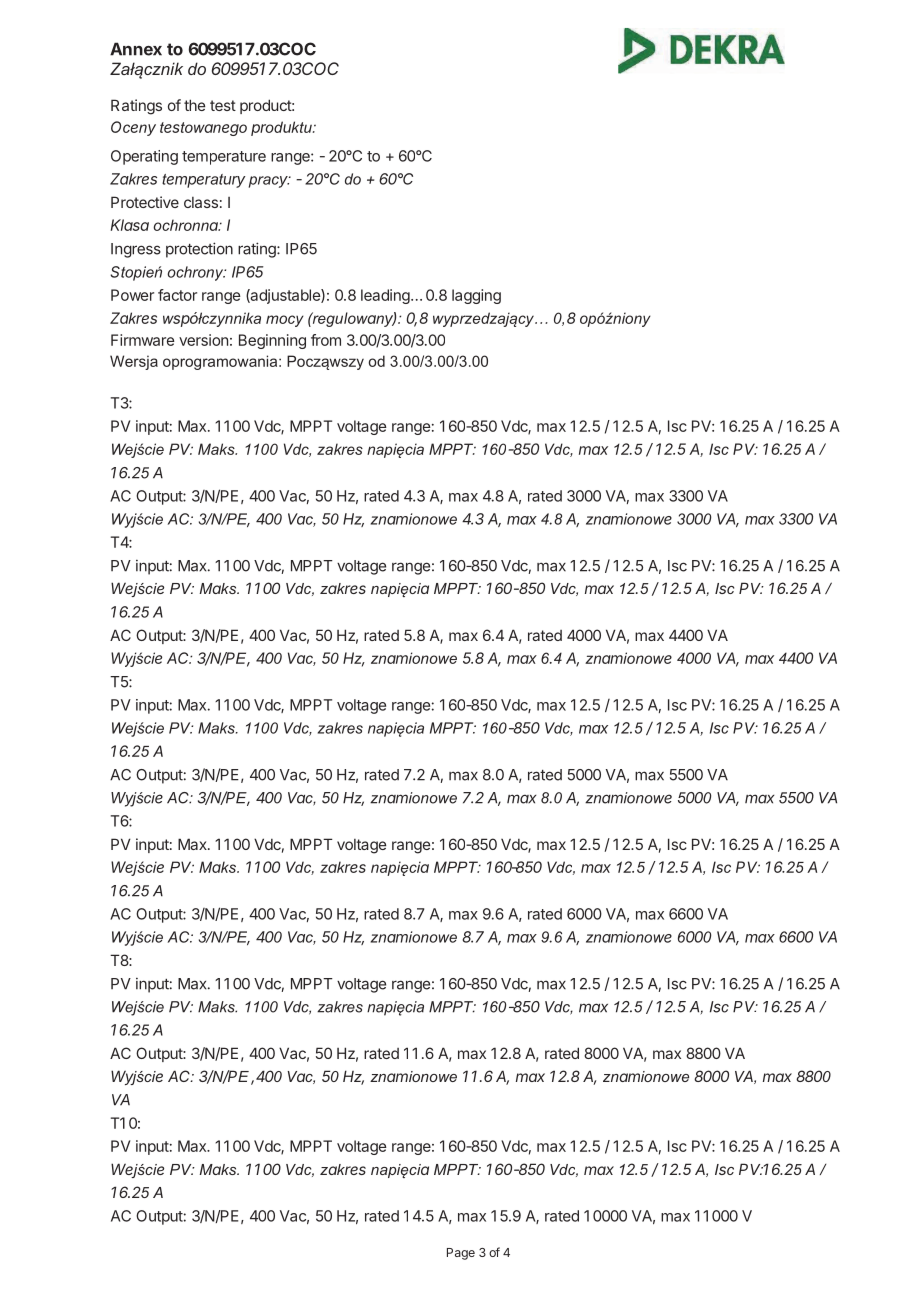  I want to click on Power, so click(132, 295).
